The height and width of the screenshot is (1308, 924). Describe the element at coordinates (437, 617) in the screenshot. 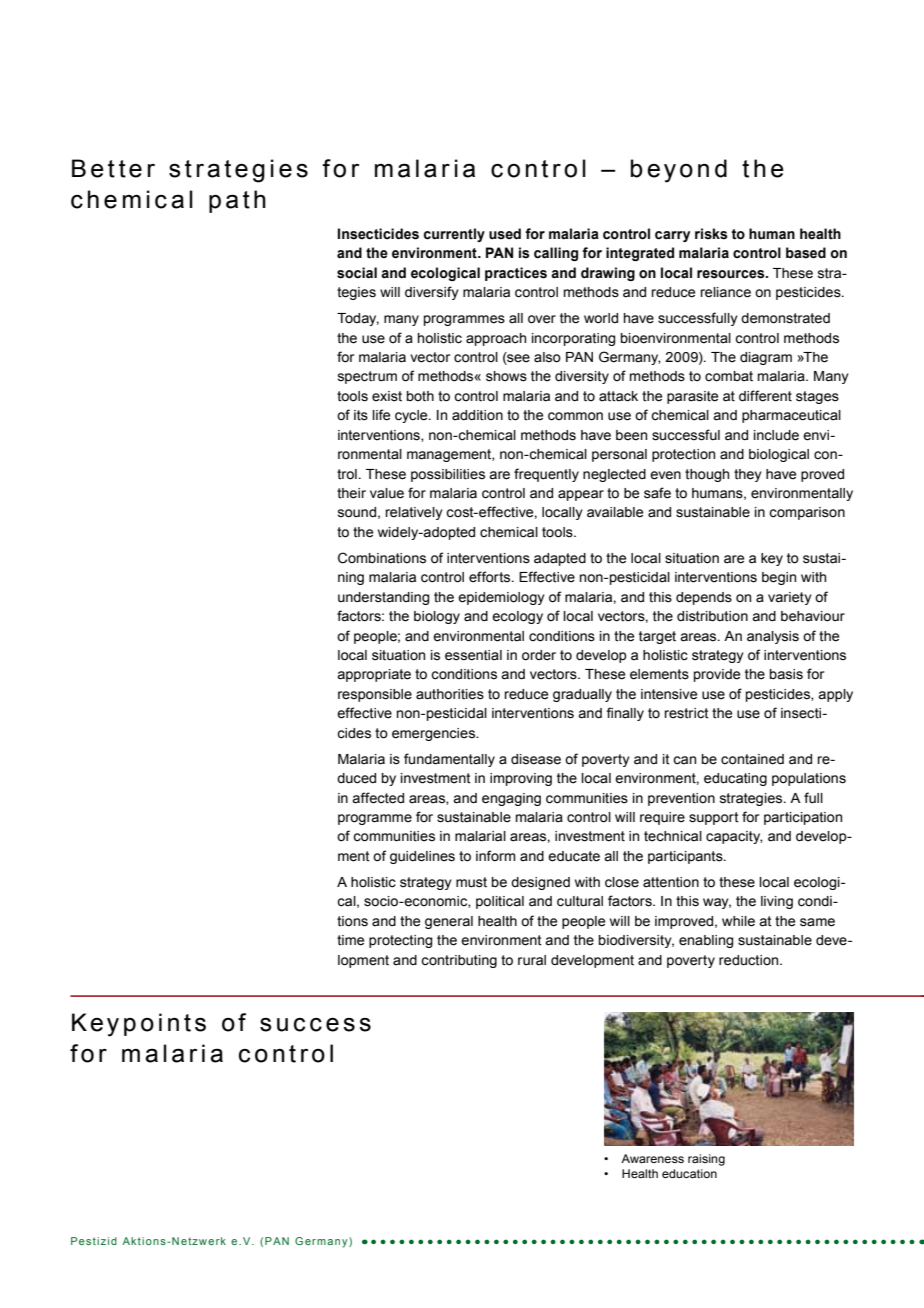

I see `biology` at that location.
